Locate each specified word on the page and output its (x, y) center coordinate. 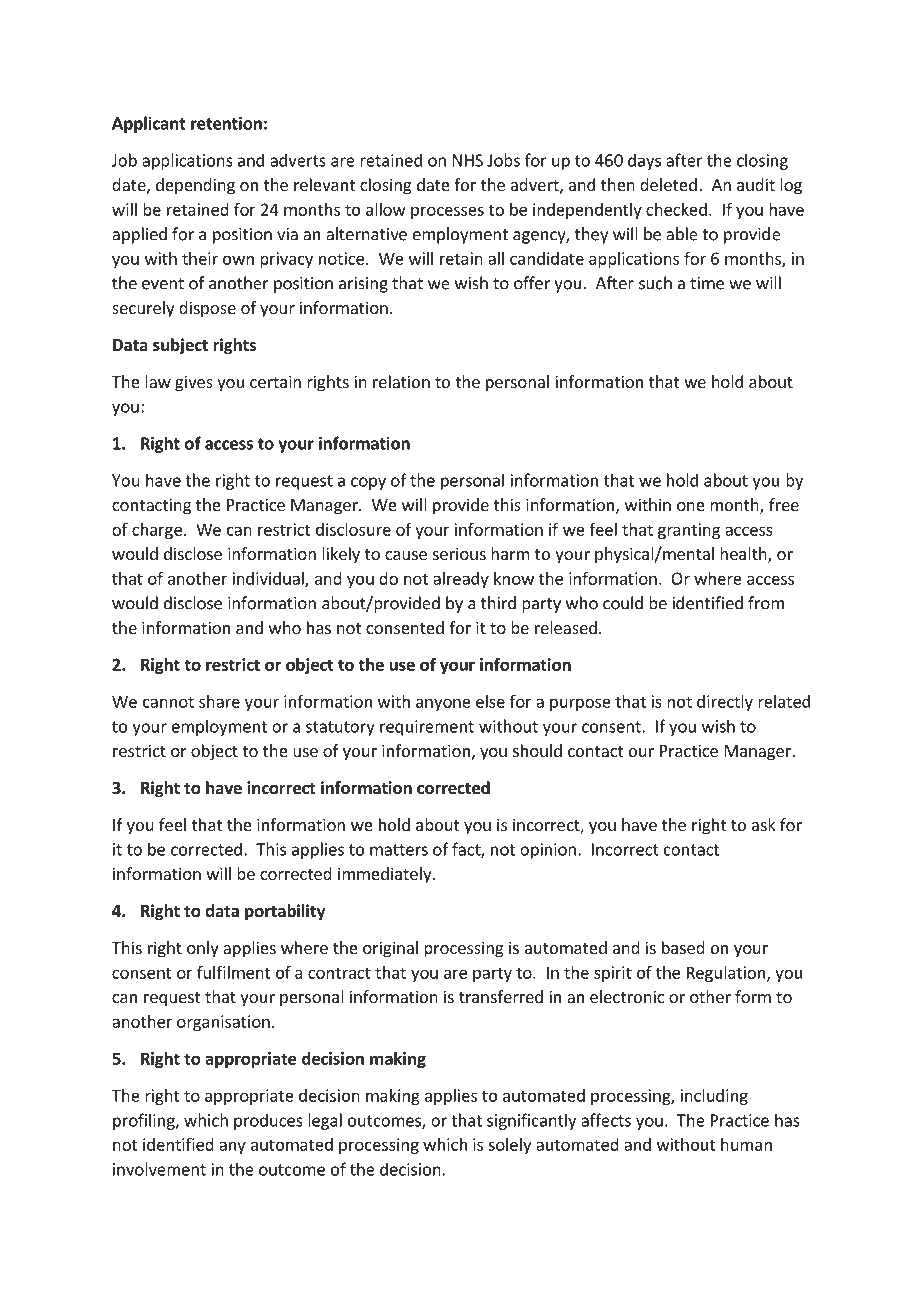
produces (268, 1121)
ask (764, 824)
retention (226, 123)
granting (689, 531)
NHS (468, 160)
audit (756, 184)
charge (157, 531)
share (219, 701)
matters (399, 850)
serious (459, 553)
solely (509, 1146)
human (746, 1144)
